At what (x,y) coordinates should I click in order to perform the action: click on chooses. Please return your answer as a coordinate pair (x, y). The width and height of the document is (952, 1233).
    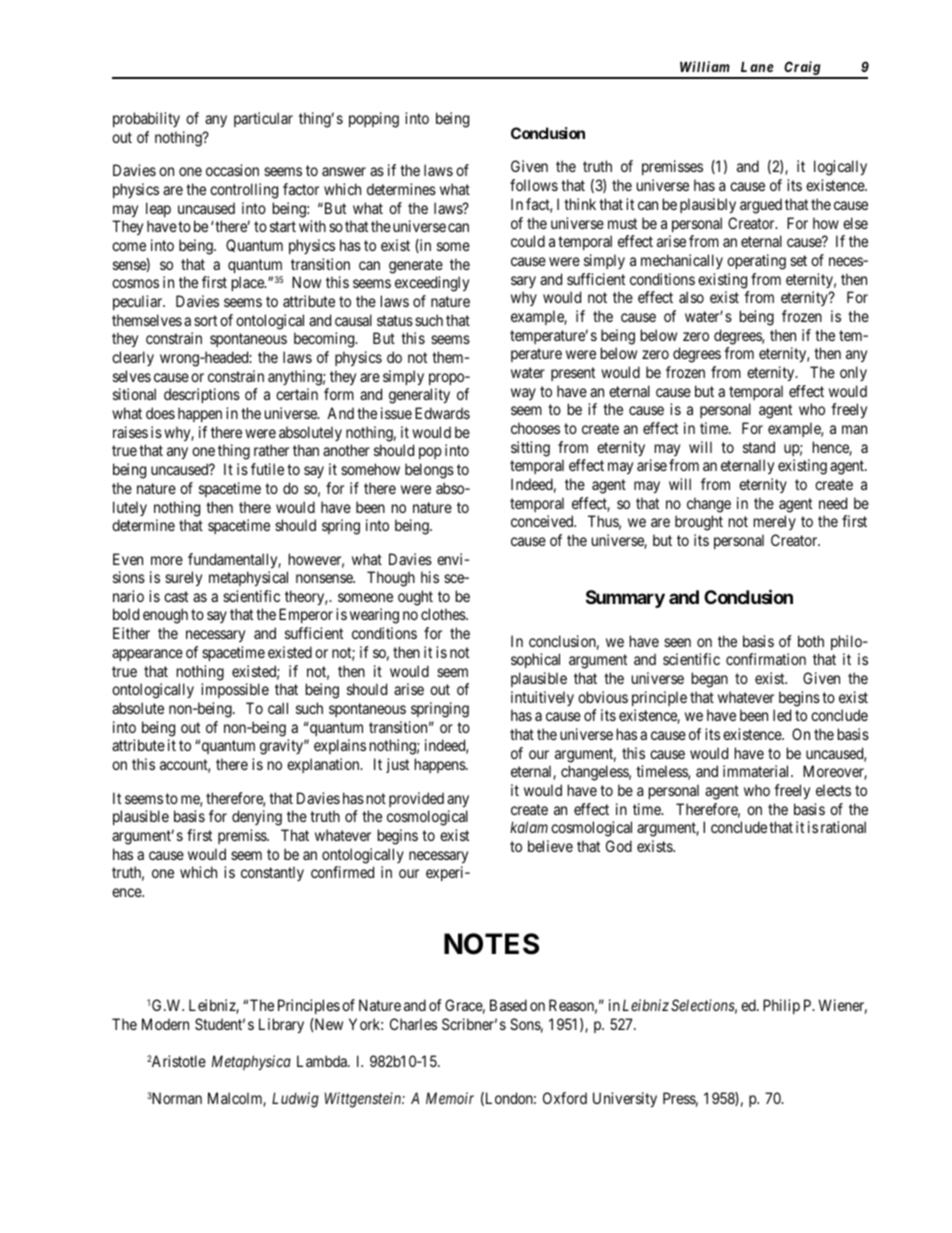
    Looking at the image, I should click on (535, 428).
